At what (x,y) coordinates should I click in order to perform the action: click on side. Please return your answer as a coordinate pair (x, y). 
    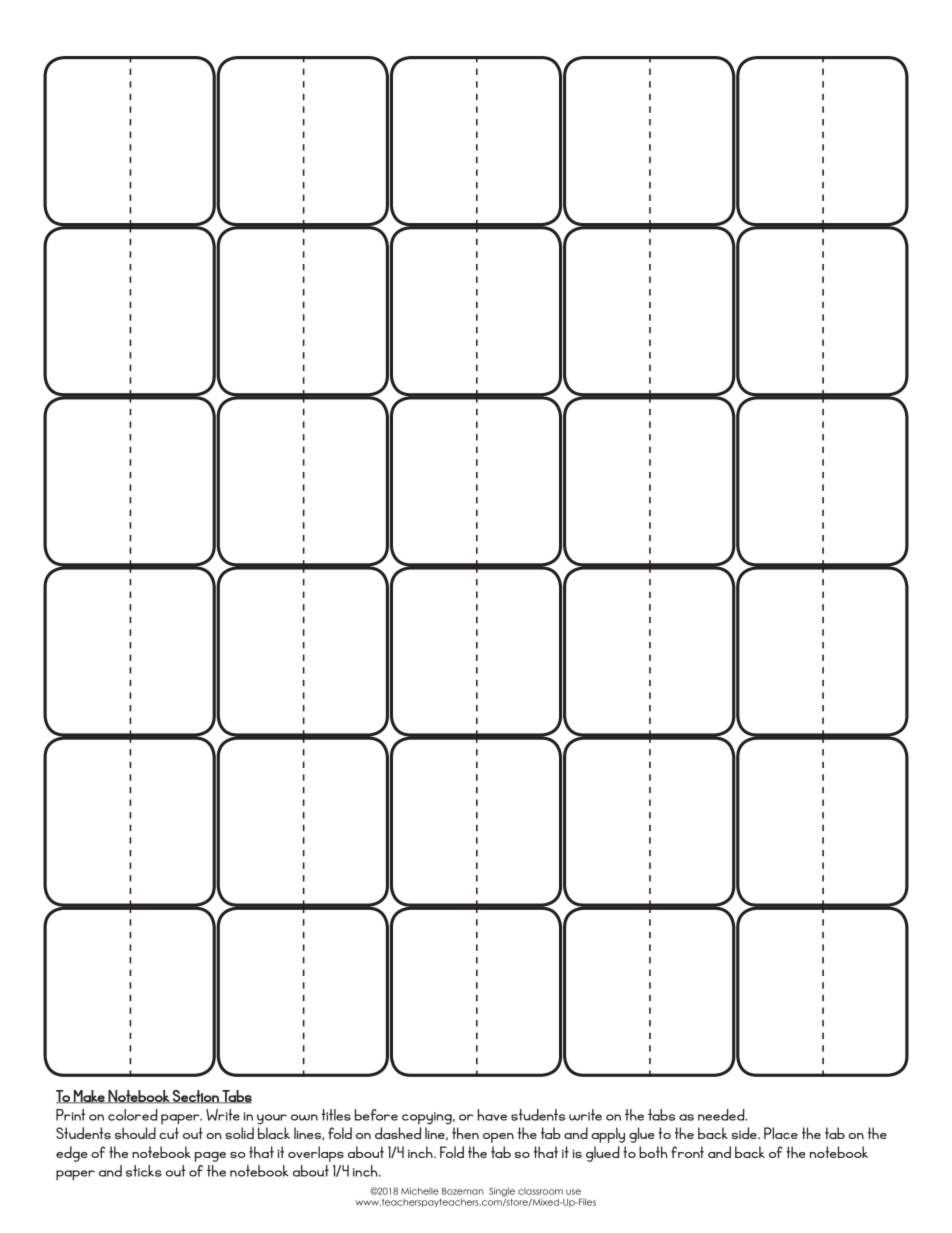
    Looking at the image, I should click on (745, 1133).
